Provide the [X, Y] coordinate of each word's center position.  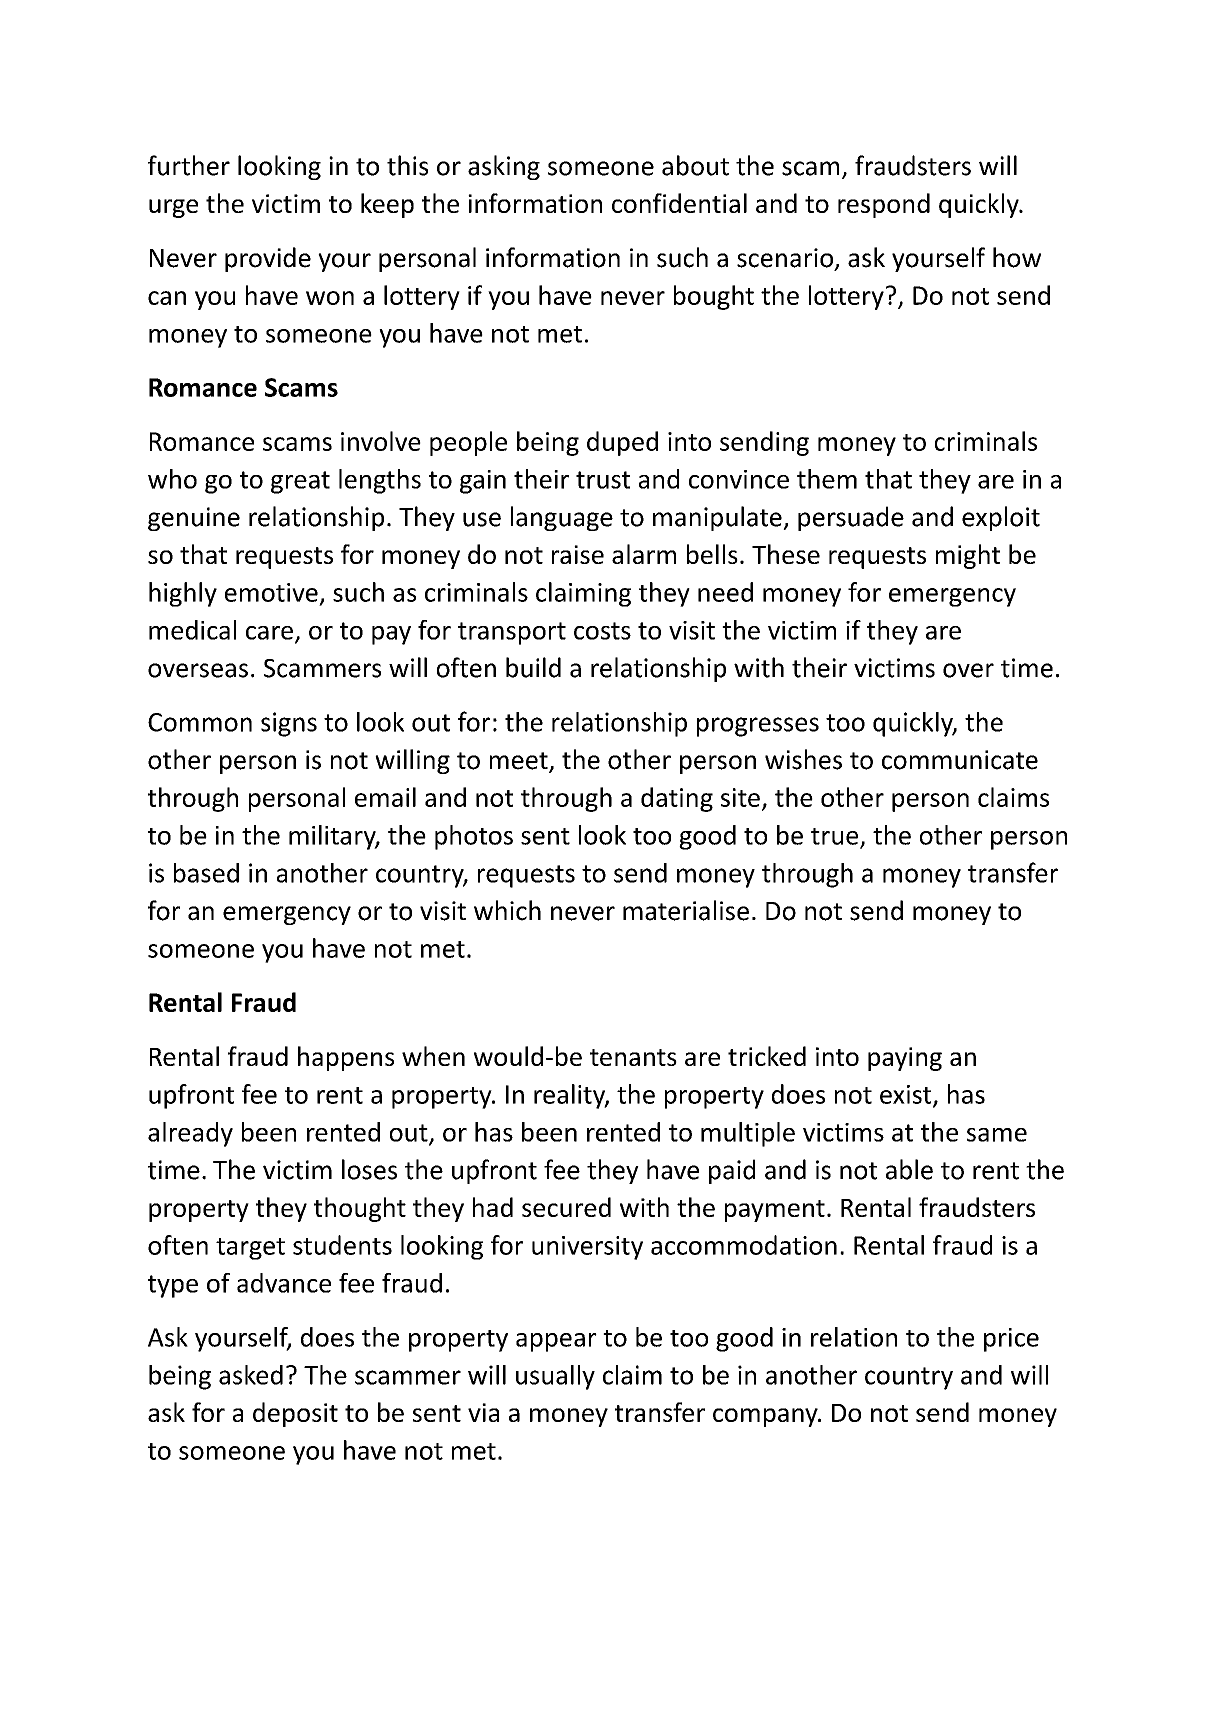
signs [289, 724]
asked [251, 1375]
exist [907, 1095]
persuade [851, 518]
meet [520, 762]
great [300, 482]
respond [884, 205]
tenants [633, 1057]
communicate [960, 760]
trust [603, 480]
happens [346, 1058]
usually [555, 1377]
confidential [679, 203]
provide [268, 259]
